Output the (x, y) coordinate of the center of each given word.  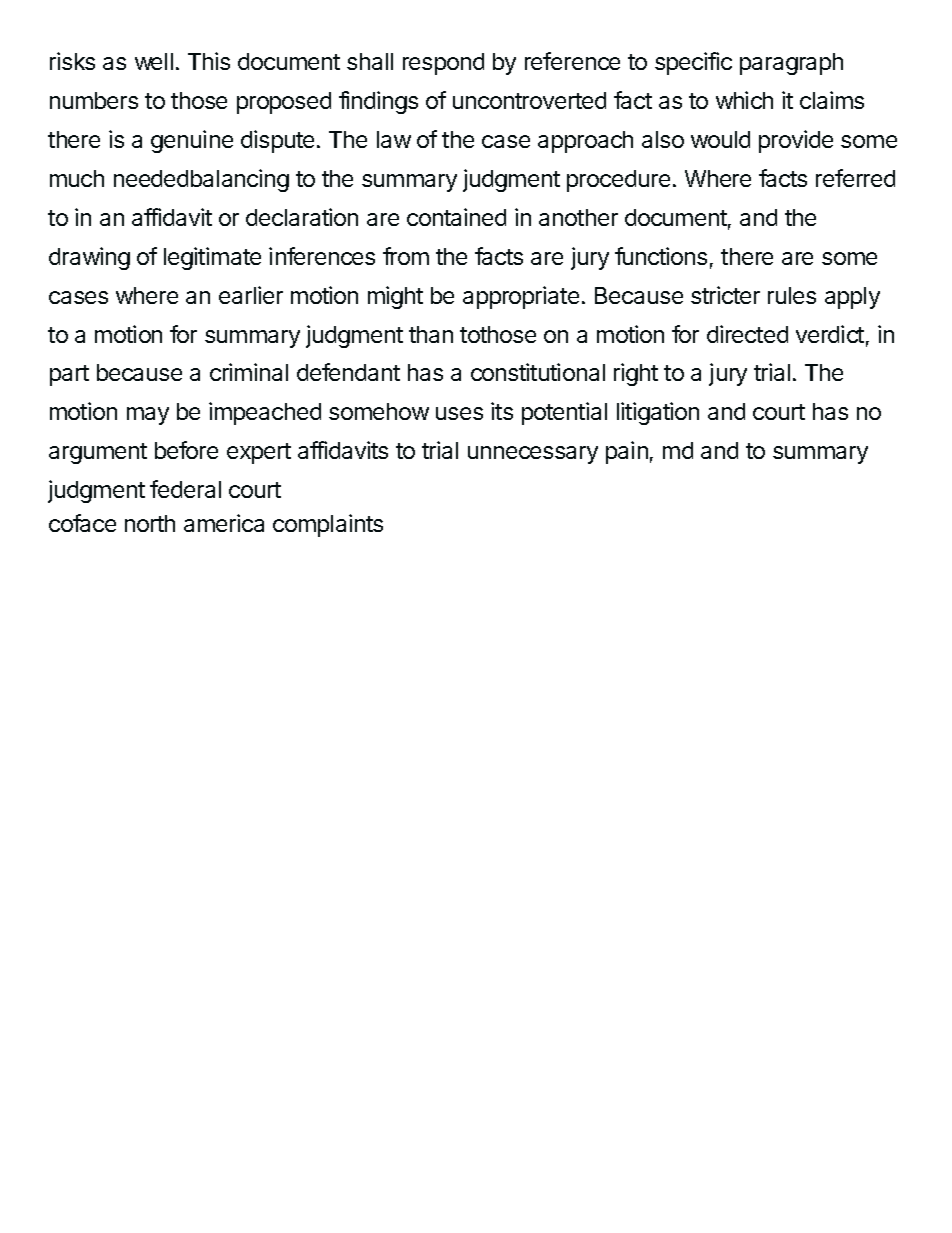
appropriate (521, 297)
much (77, 178)
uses (459, 413)
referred (855, 178)
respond (443, 64)
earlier (251, 295)
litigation (658, 413)
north (150, 523)
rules (792, 295)
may (148, 416)
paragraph (791, 64)
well (154, 61)
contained (456, 217)
